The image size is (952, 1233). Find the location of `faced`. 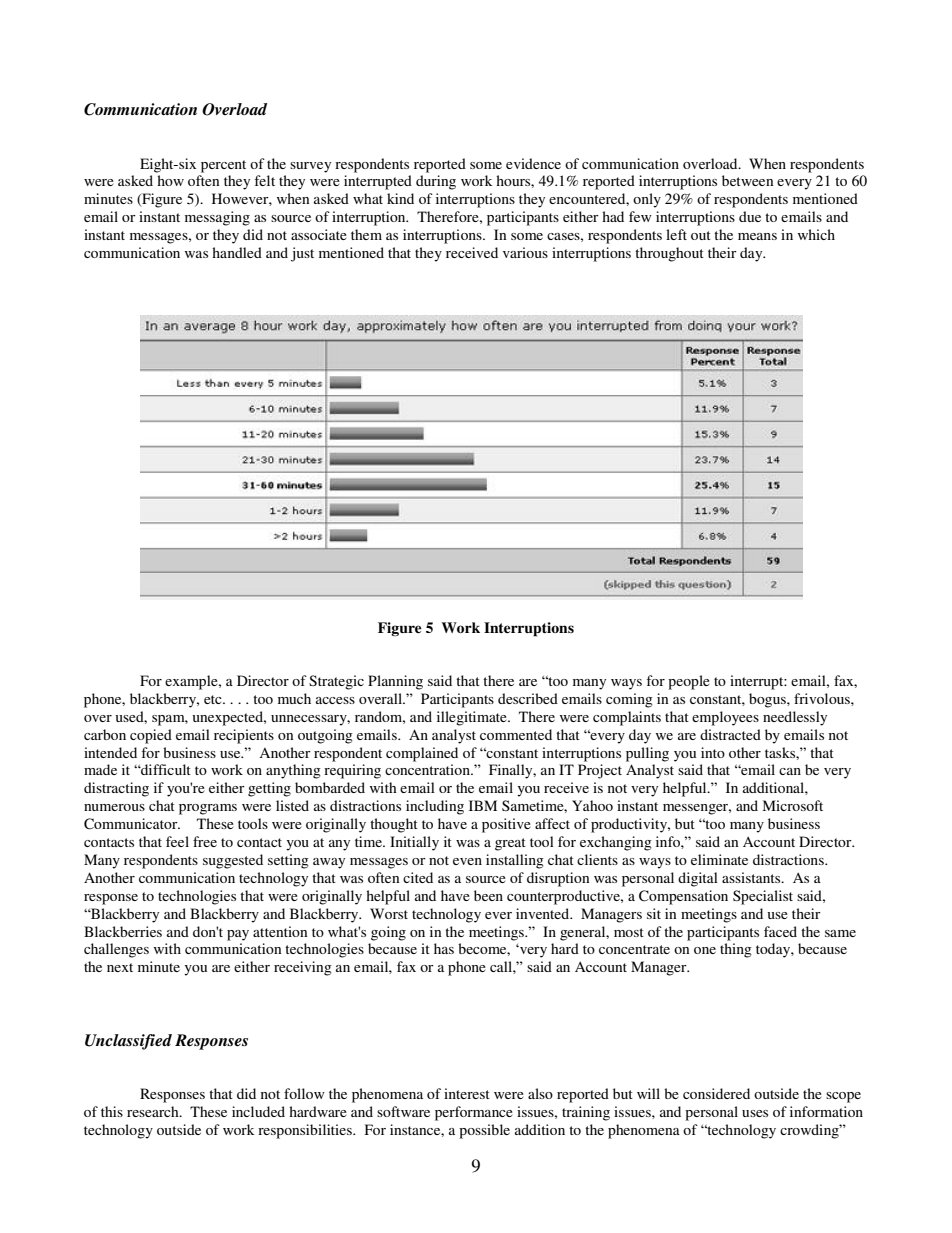

faced is located at coordinates (780, 931).
